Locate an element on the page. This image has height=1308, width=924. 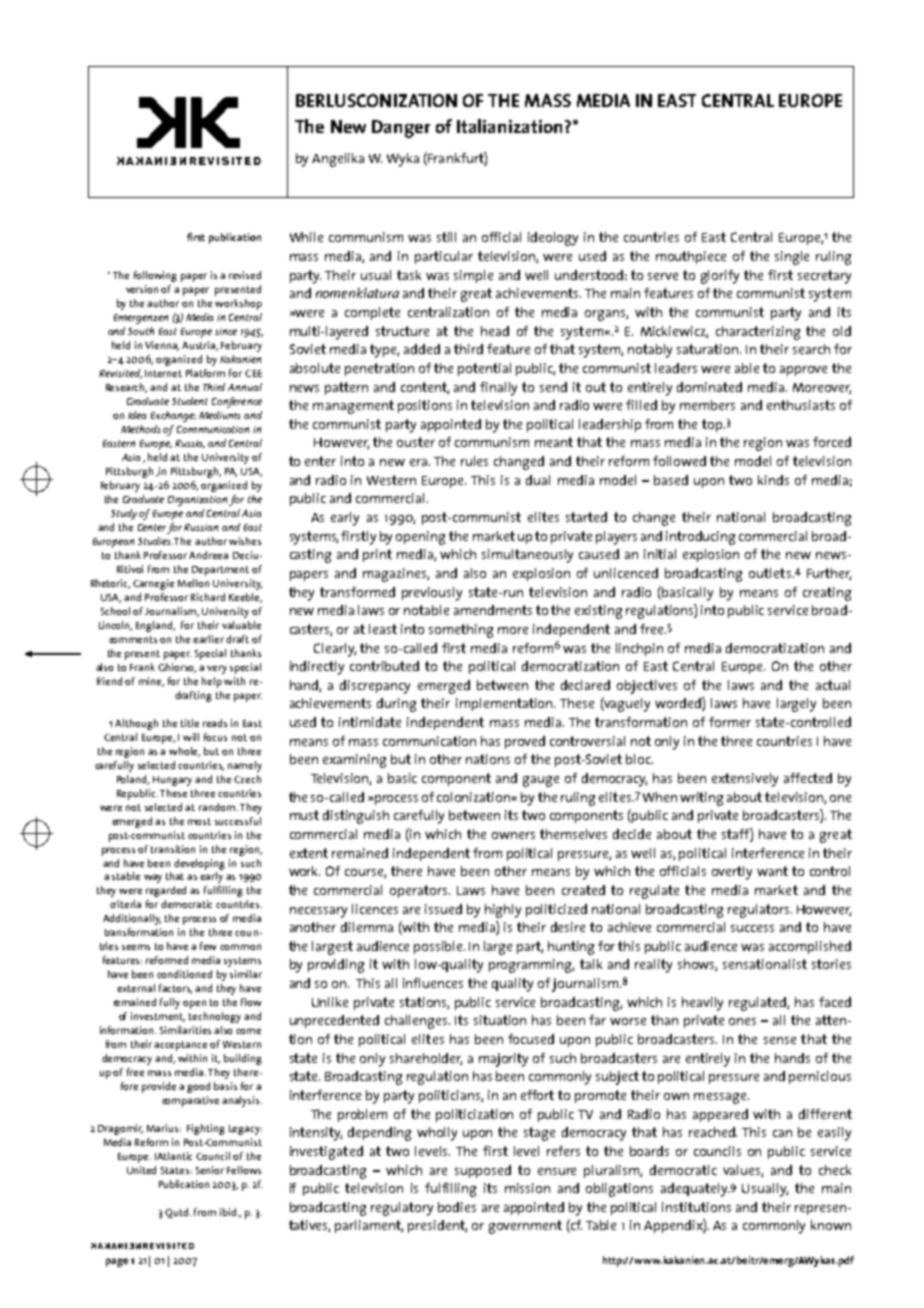
introducing is located at coordinates (700, 538).
